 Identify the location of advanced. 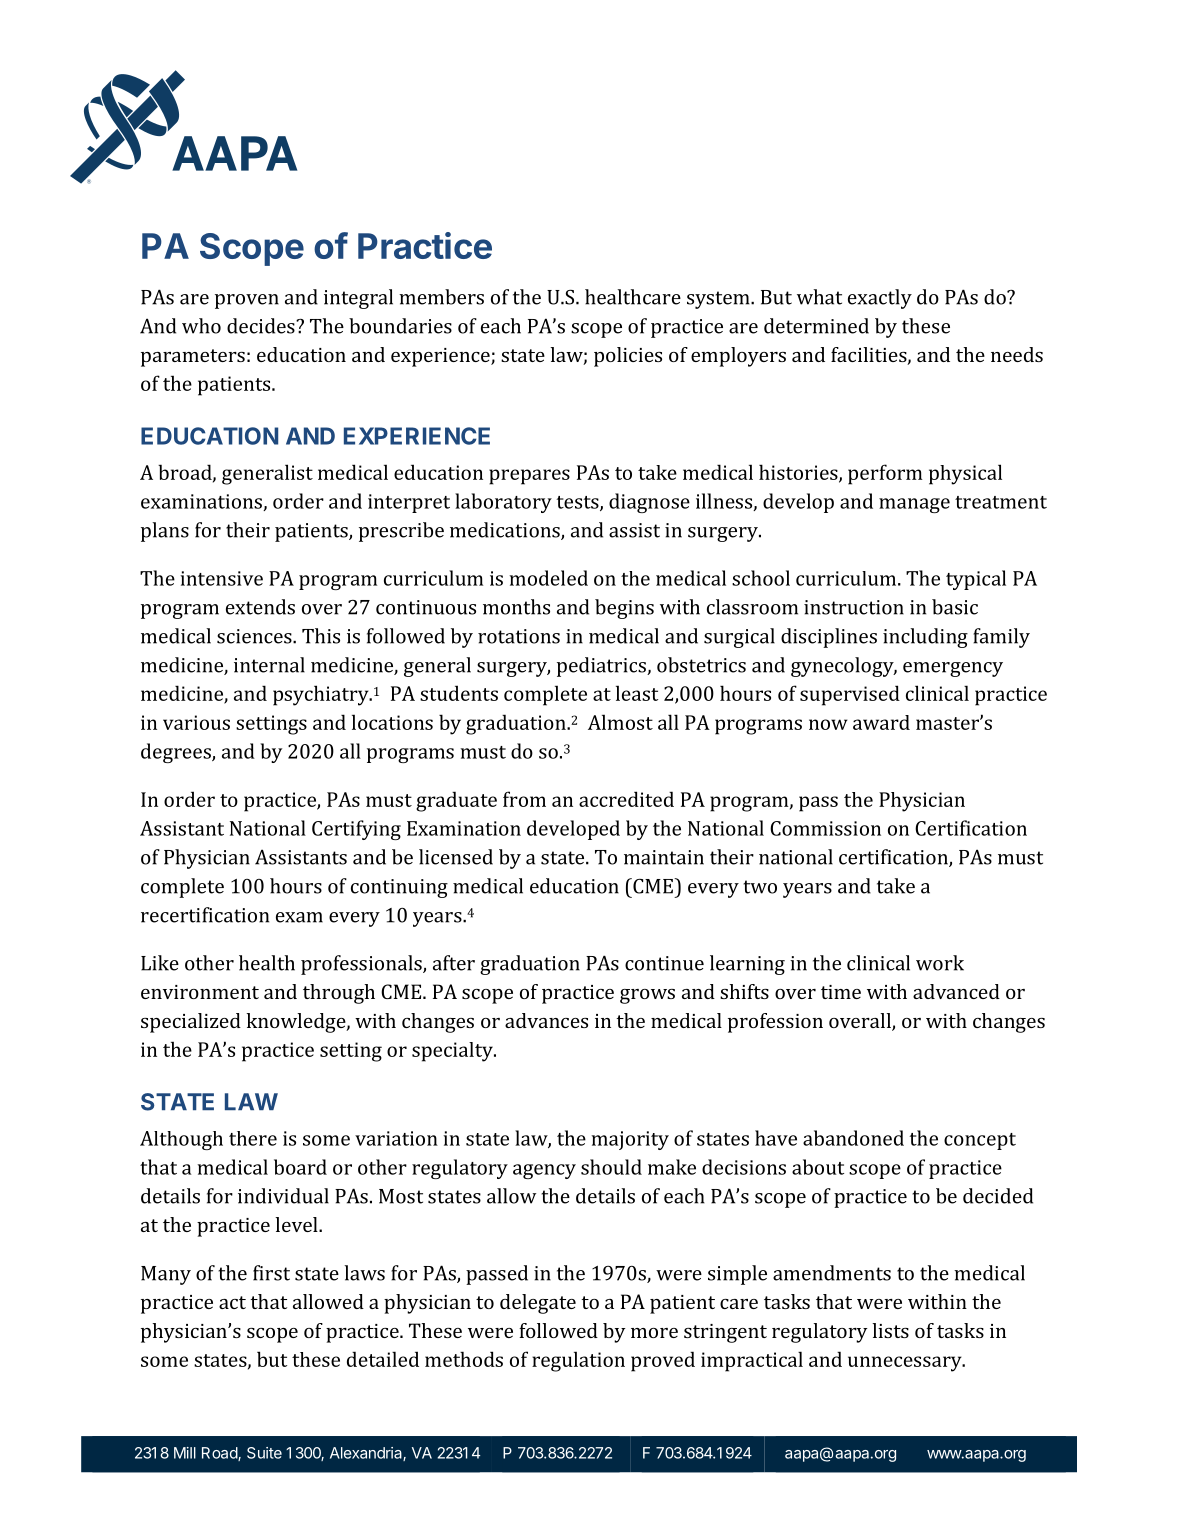
(956, 991).
